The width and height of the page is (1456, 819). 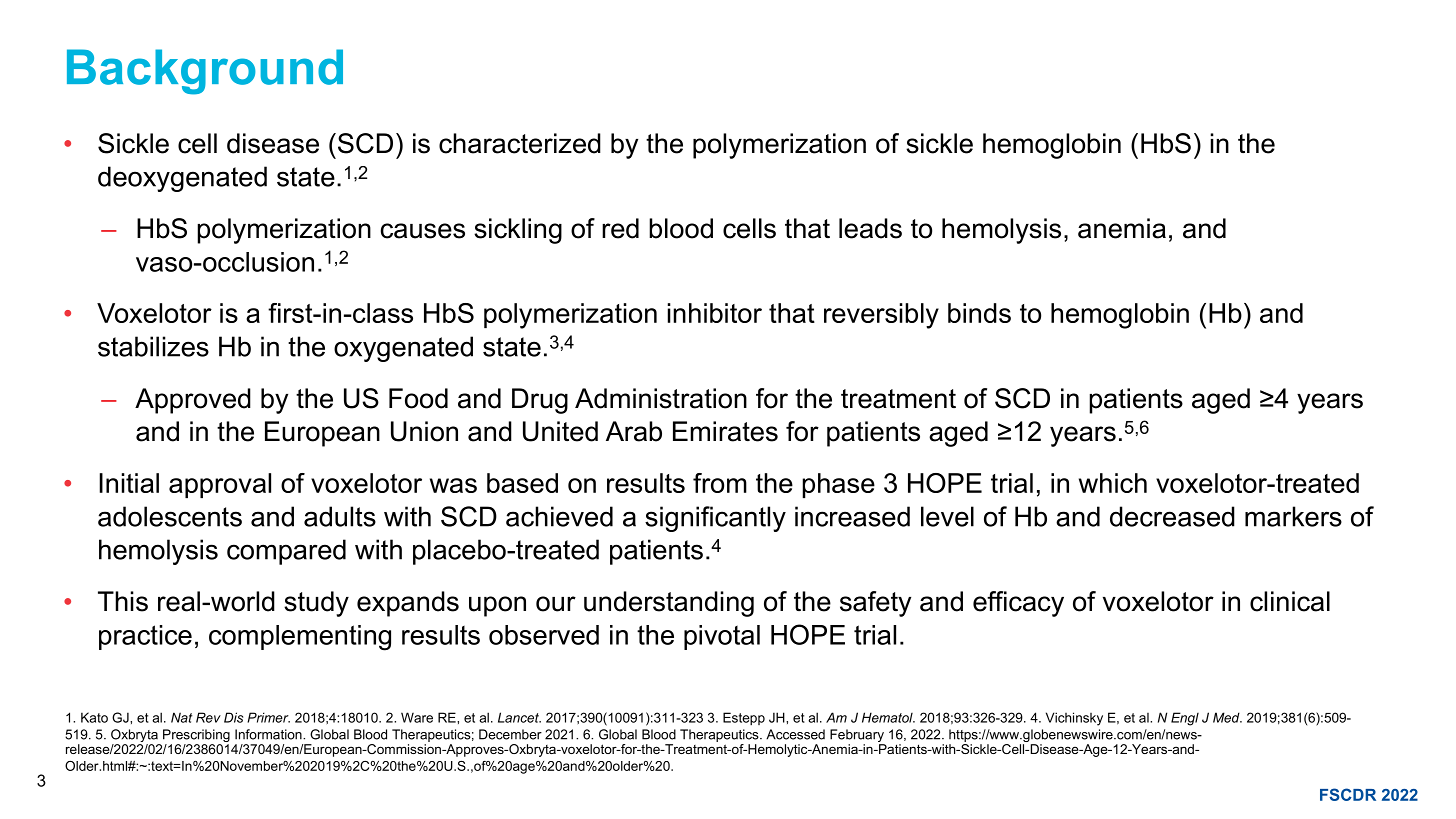 What do you see at coordinates (661, 398) in the page?
I see `Administration` at bounding box center [661, 398].
